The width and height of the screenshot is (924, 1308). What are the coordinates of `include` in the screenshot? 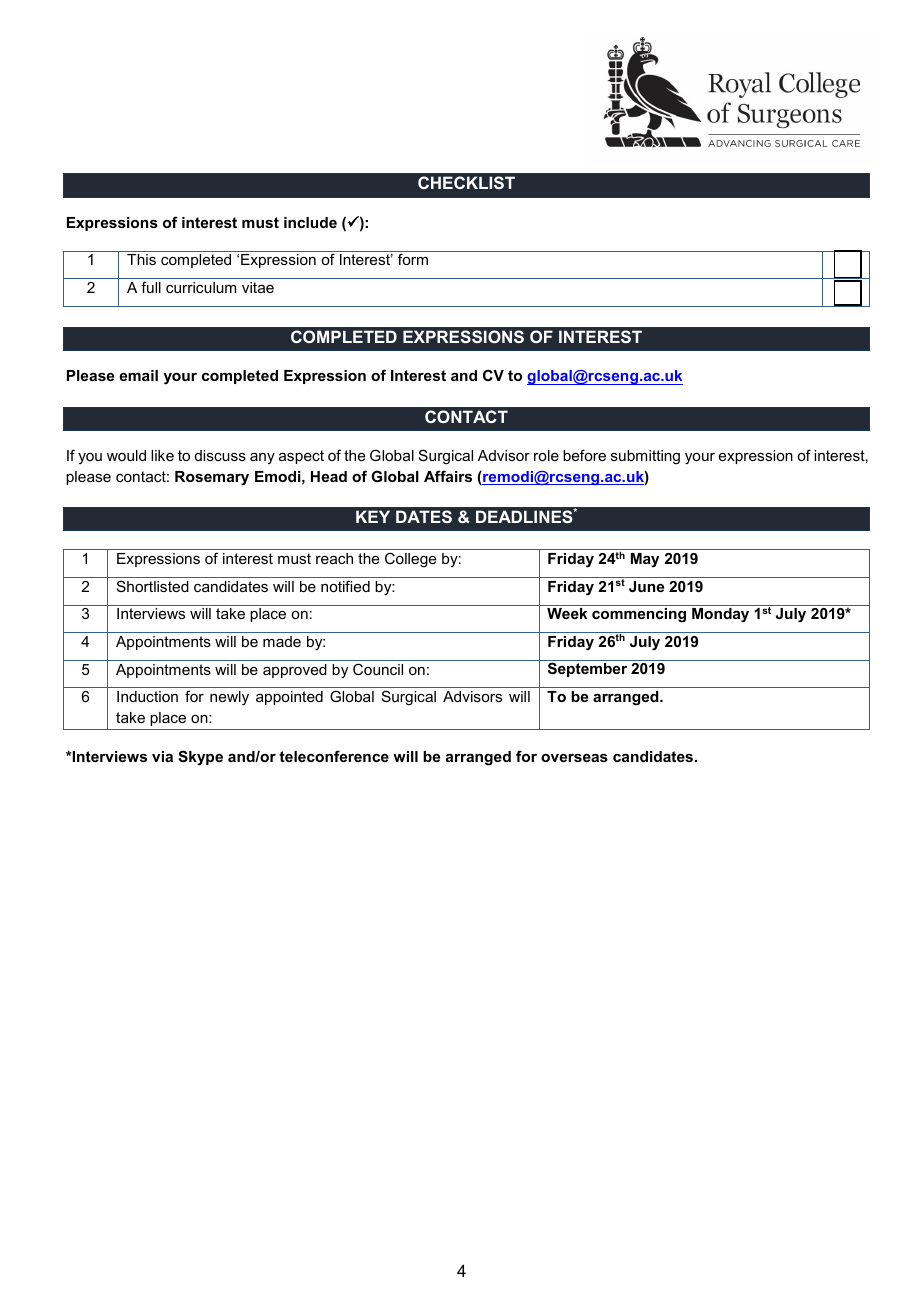 It's located at (310, 222).
